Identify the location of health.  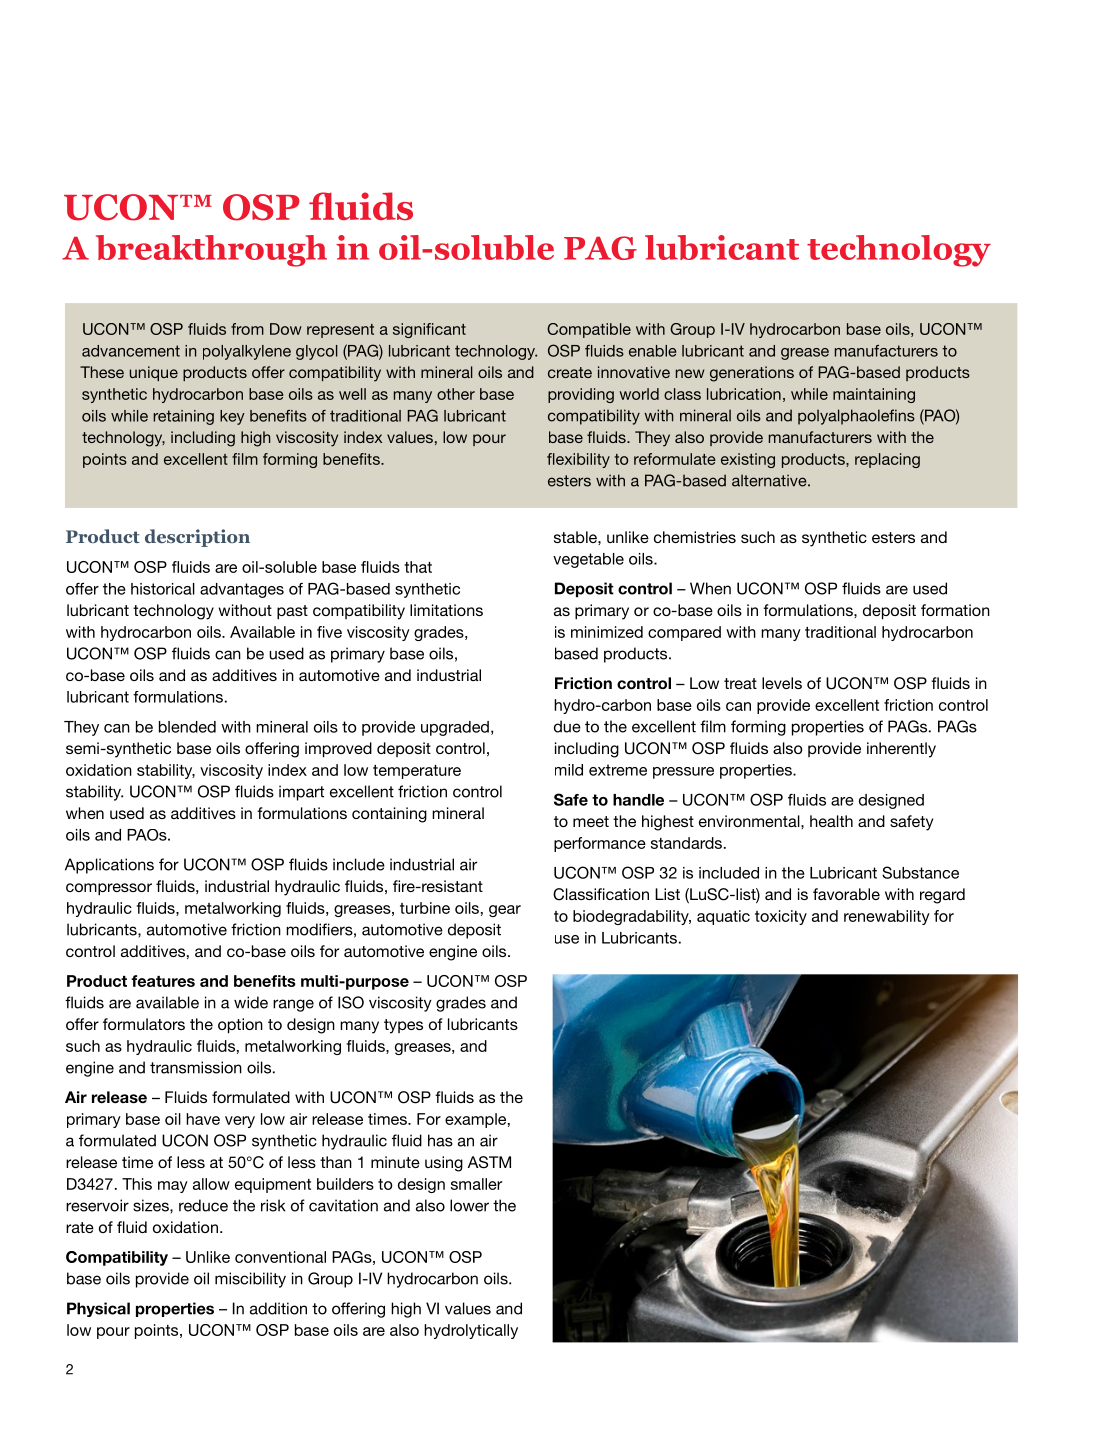
(831, 821).
